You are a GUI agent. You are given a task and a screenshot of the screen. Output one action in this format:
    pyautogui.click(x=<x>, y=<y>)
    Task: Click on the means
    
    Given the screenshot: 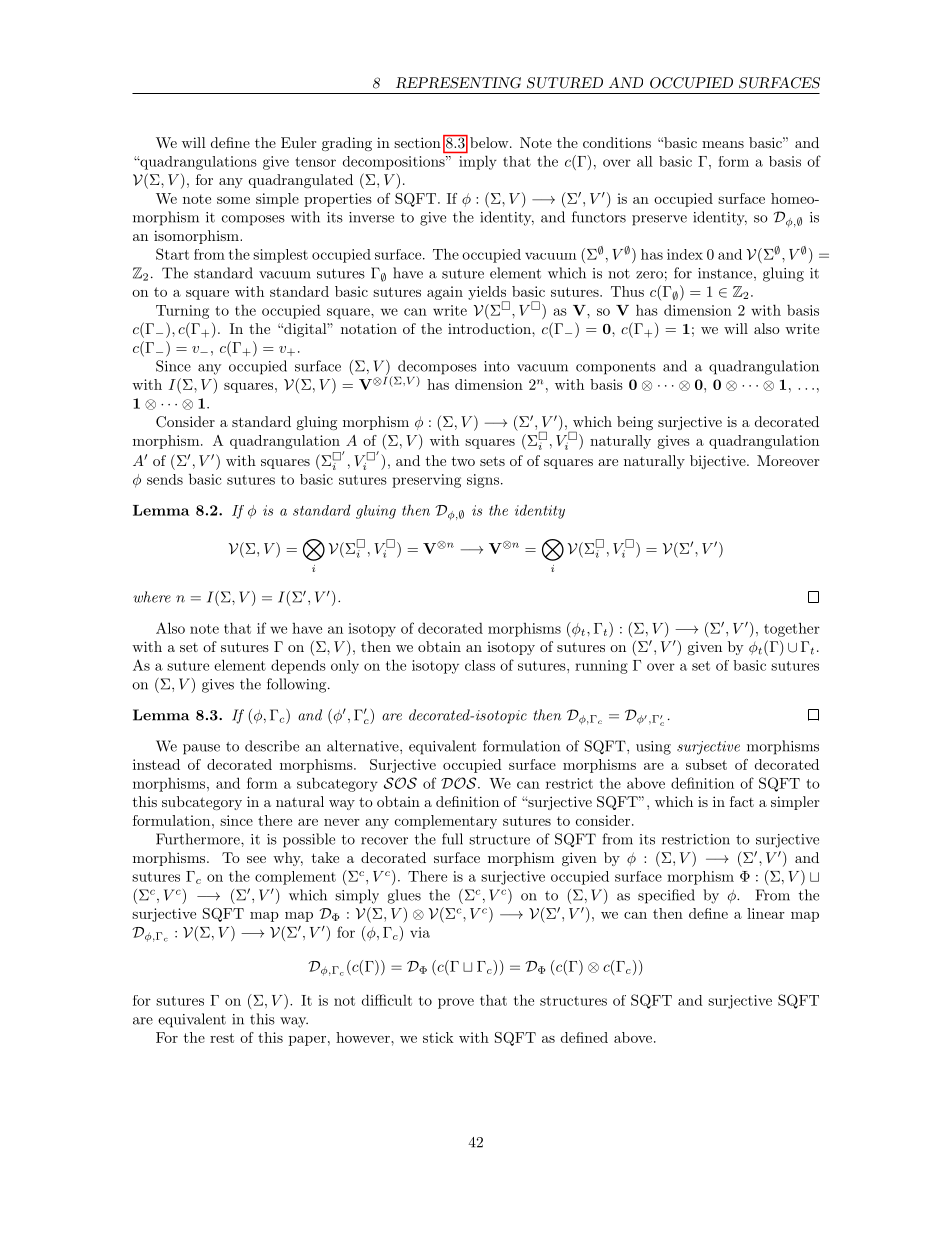 What is the action you would take?
    pyautogui.click(x=723, y=144)
